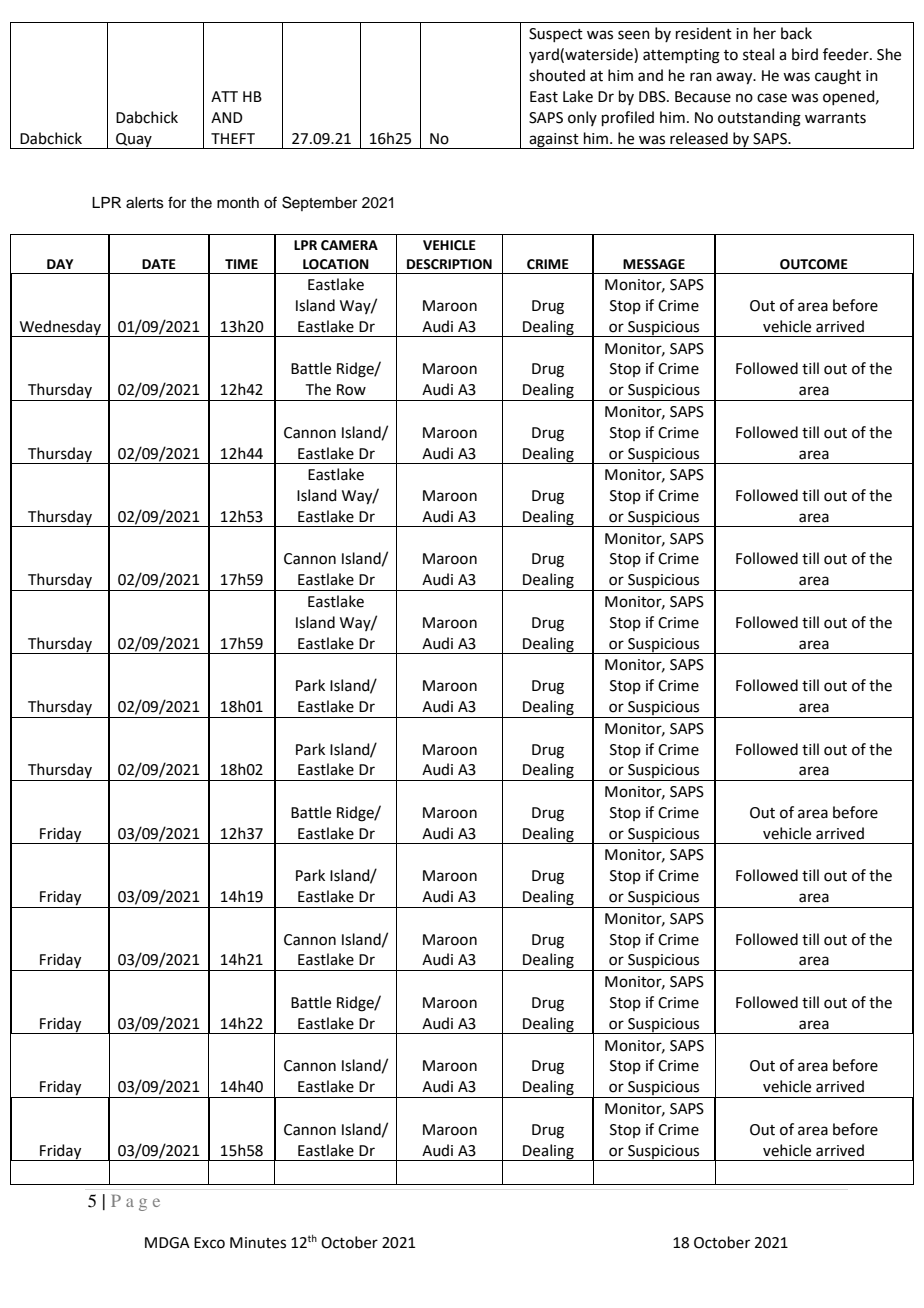 This screenshot has width=924, height=1308. I want to click on shouted, so click(557, 75).
